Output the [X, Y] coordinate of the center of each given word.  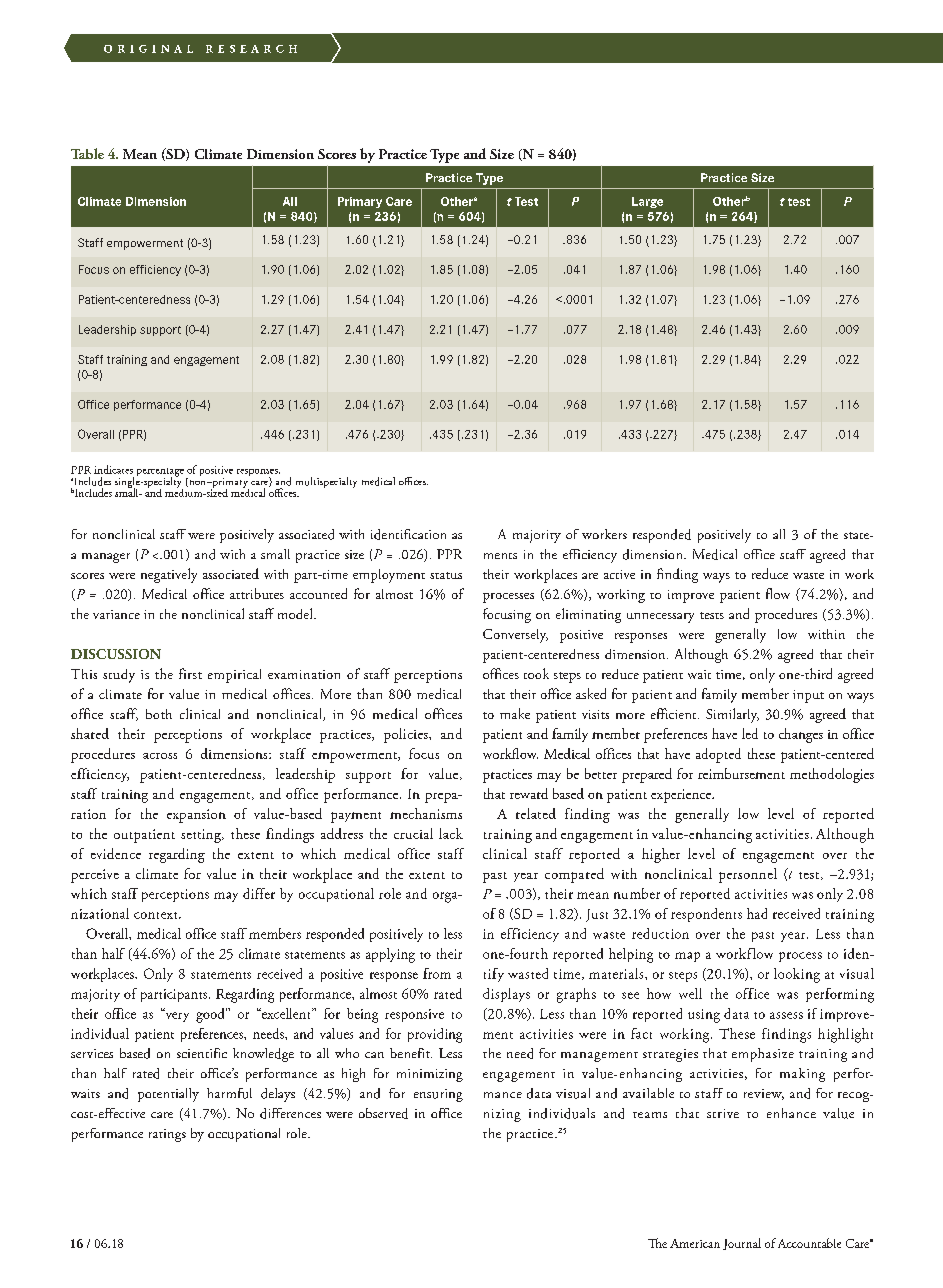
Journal [742, 1244]
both [159, 714]
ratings [167, 1135]
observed [383, 1113]
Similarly [732, 715]
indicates [113, 469]
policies [407, 735]
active [619, 574]
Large [647, 202]
